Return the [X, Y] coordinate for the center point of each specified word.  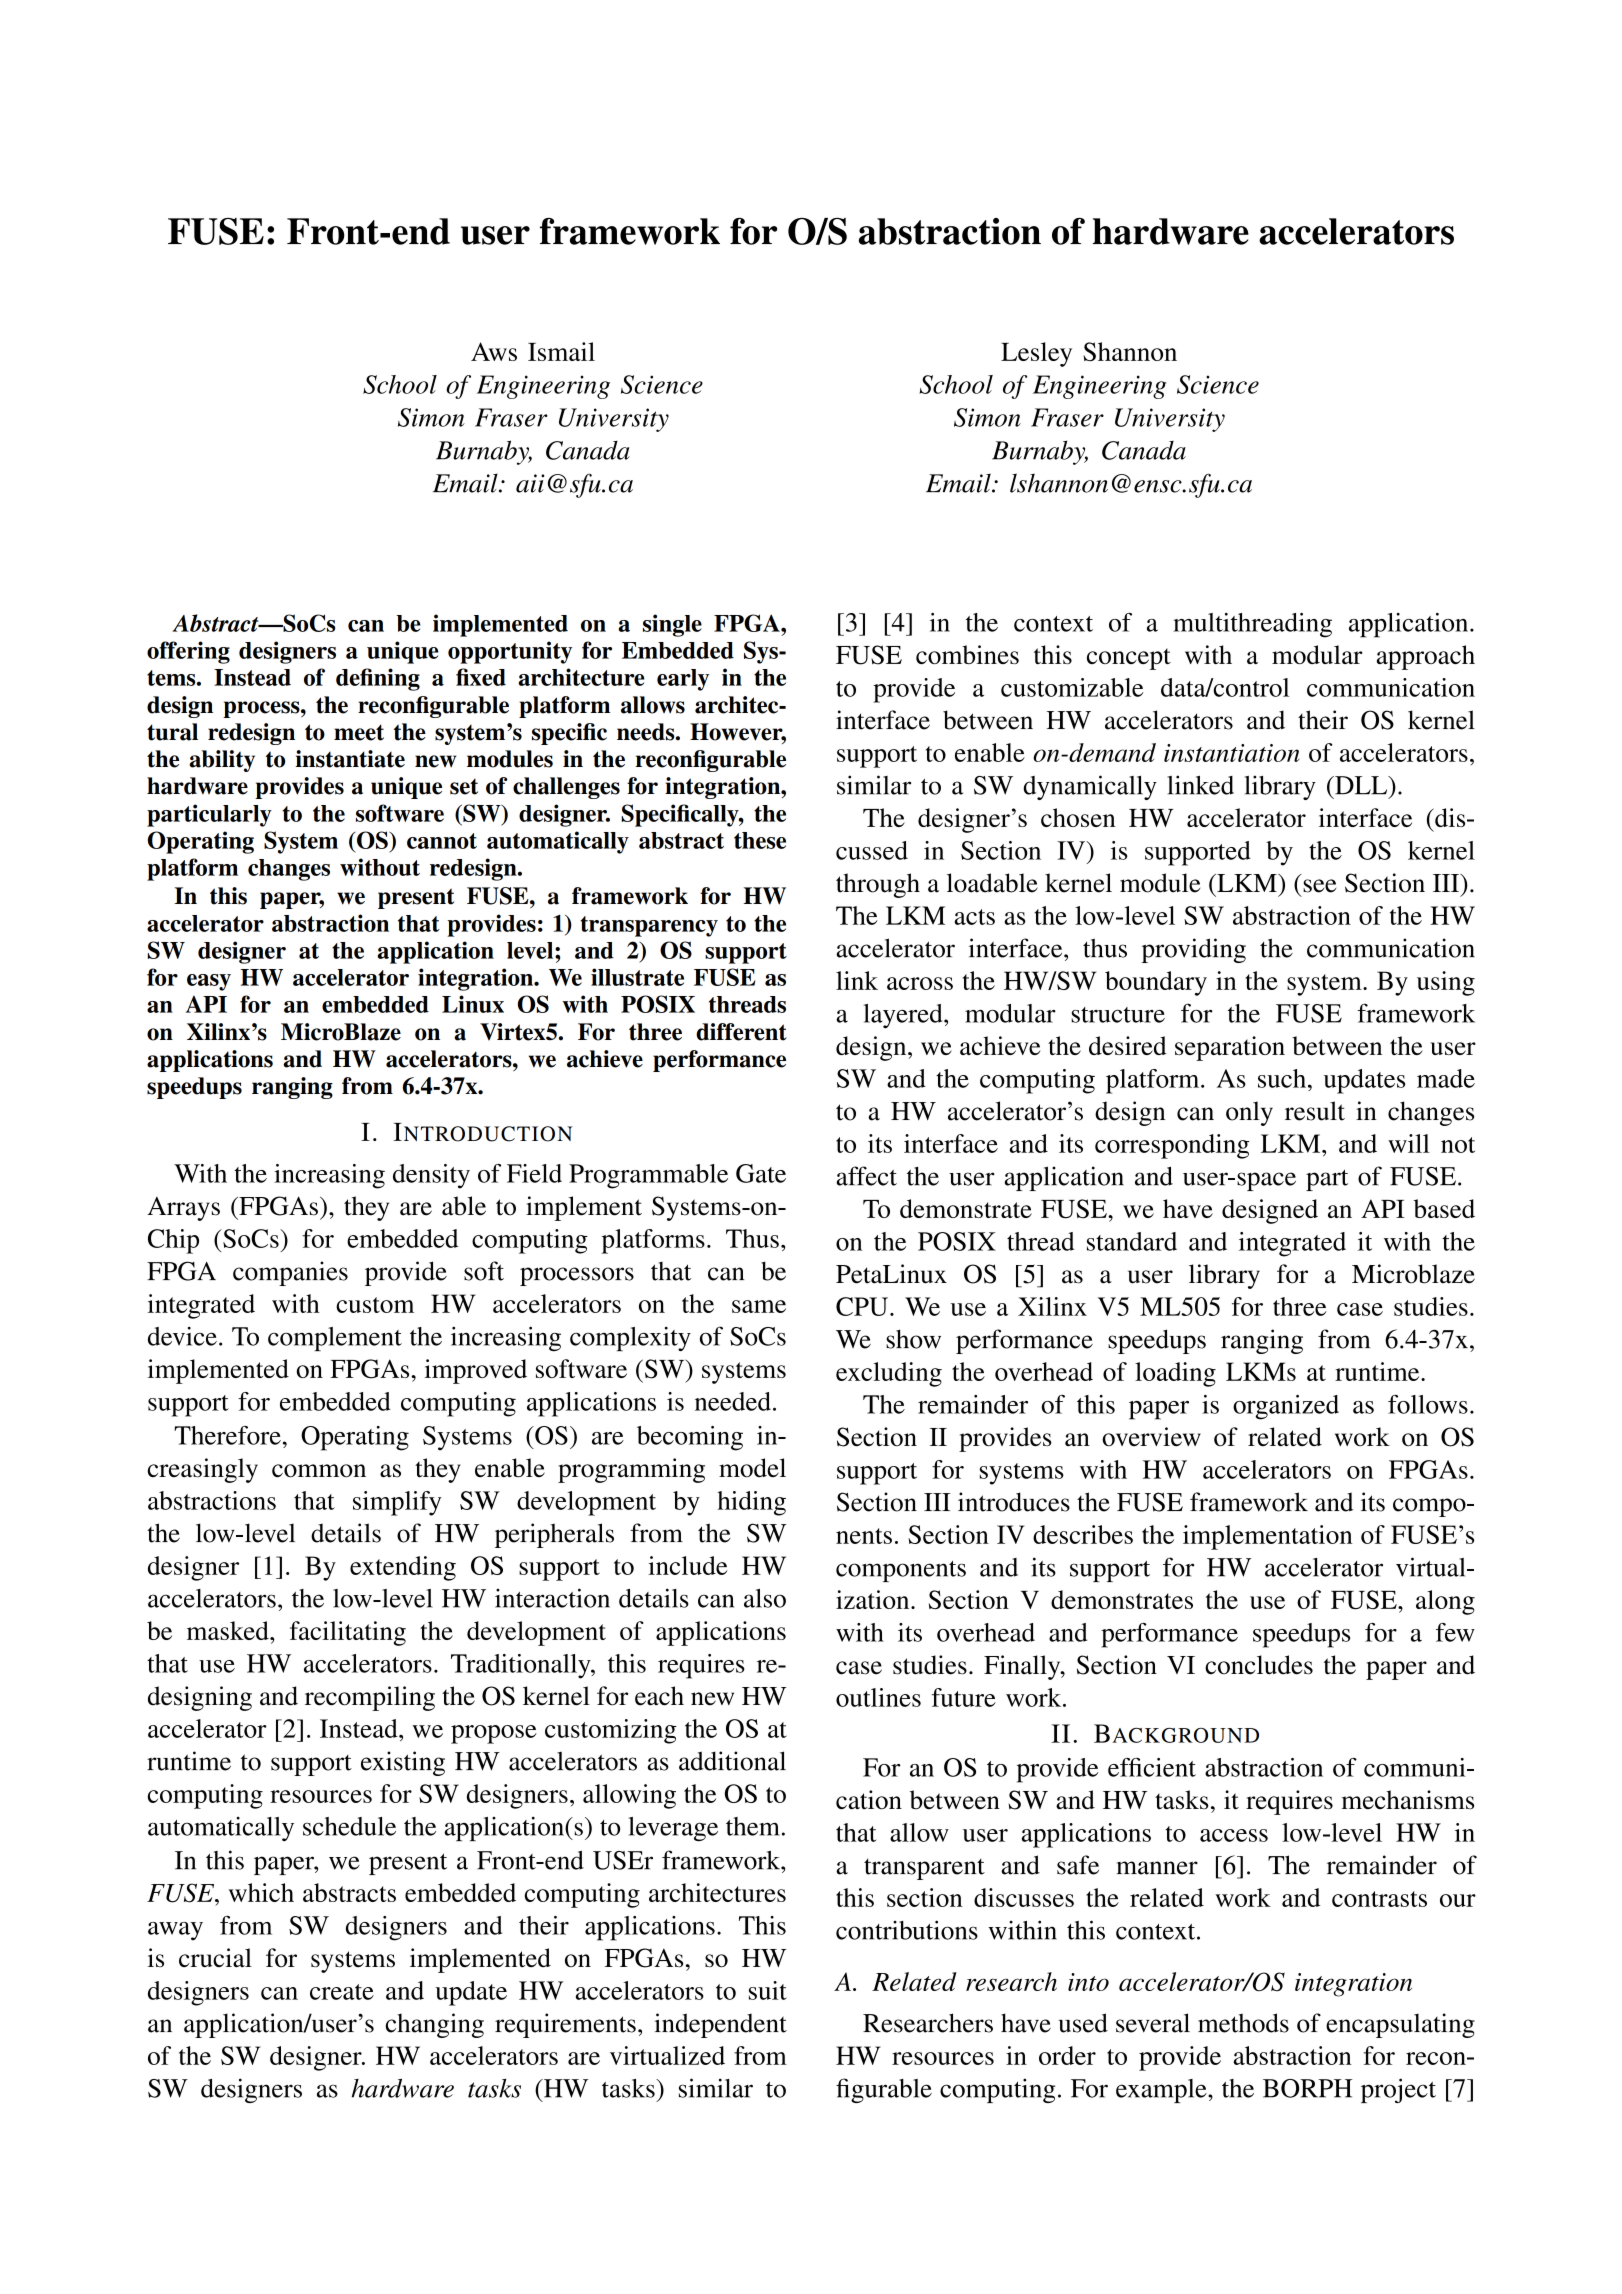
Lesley [1036, 354]
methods [1243, 2023]
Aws [494, 351]
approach [1426, 657]
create [342, 1992]
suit [768, 1990]
